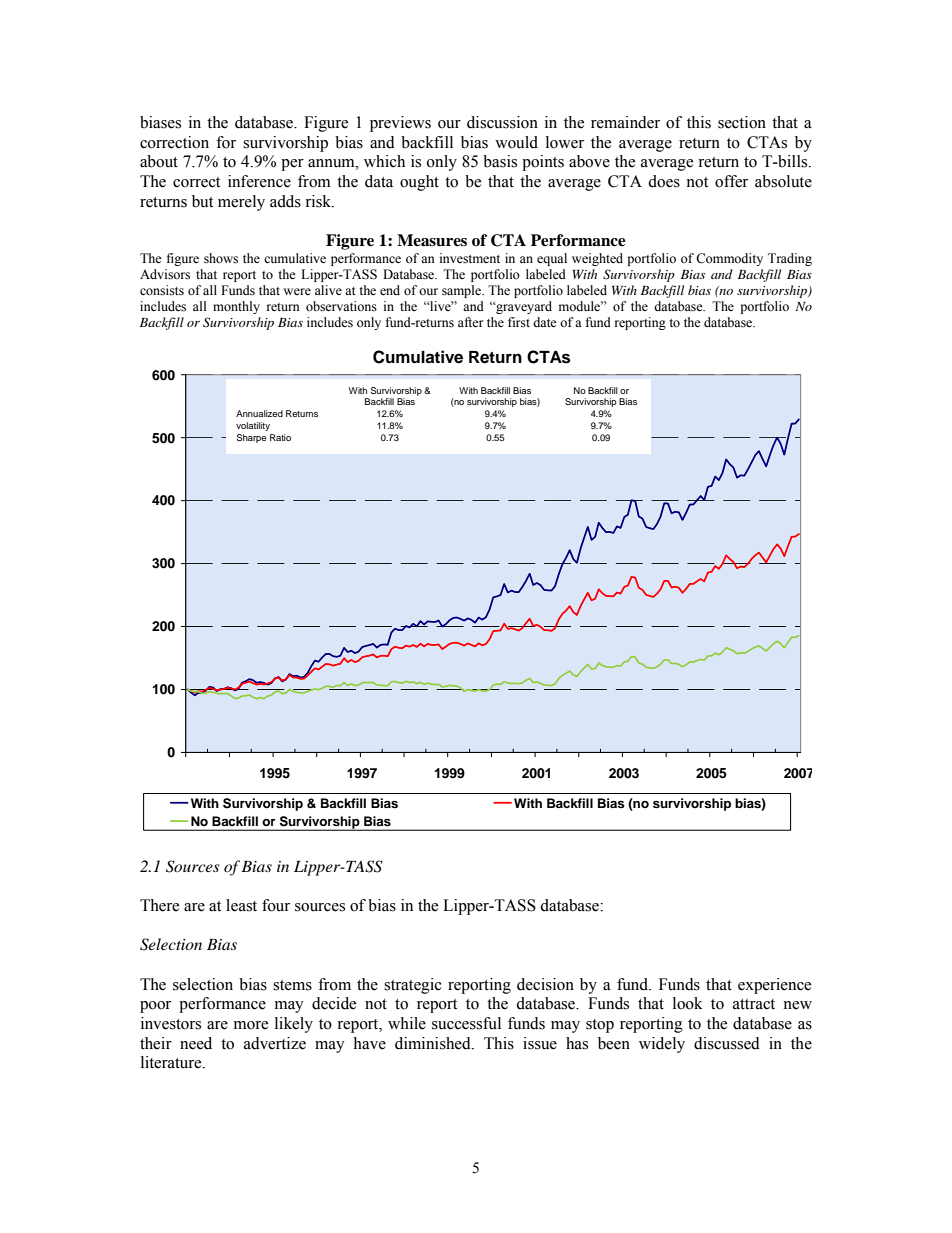  I want to click on more, so click(251, 1025).
